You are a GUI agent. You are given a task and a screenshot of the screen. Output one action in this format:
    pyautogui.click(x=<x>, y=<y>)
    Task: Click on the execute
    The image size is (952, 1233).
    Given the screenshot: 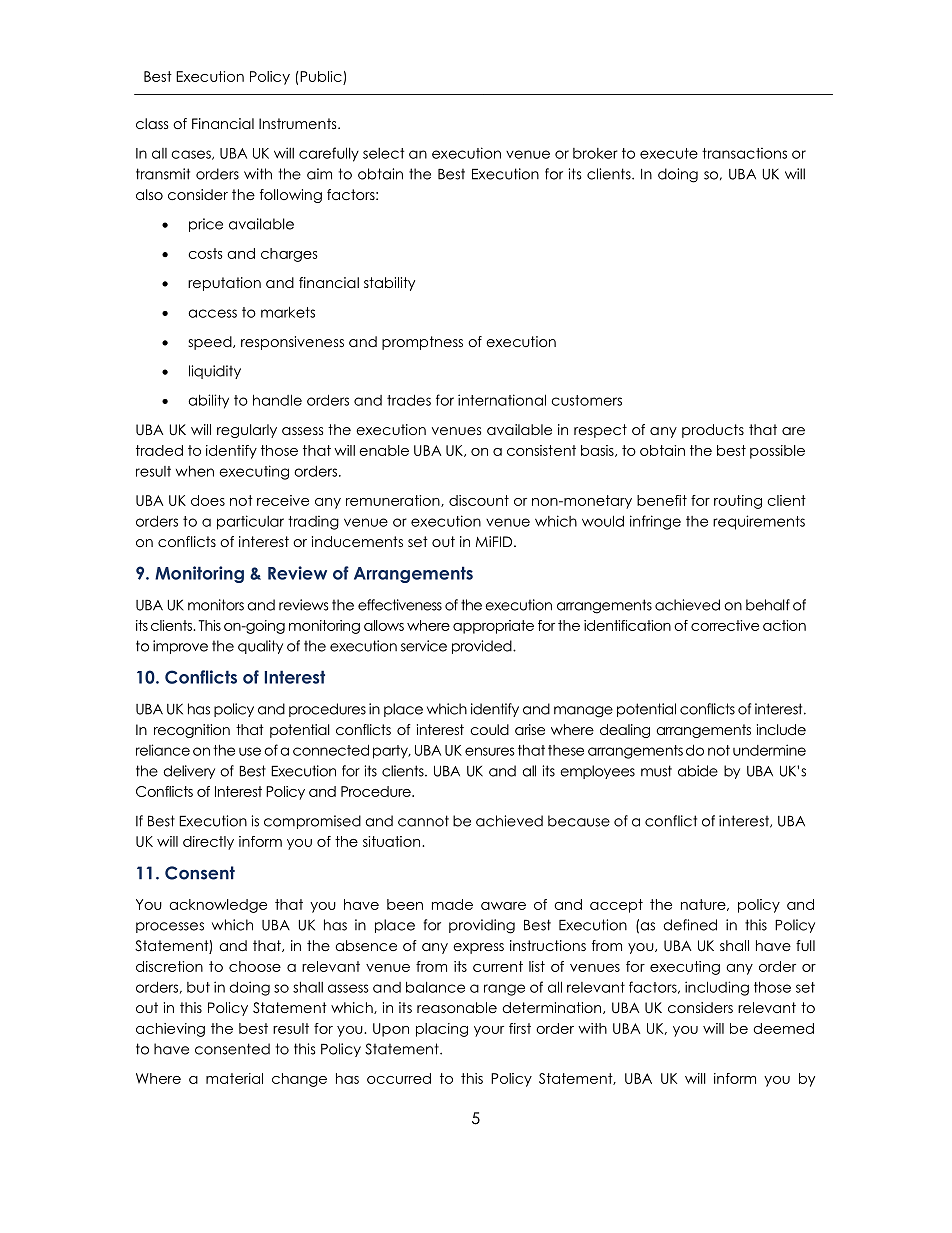 What is the action you would take?
    pyautogui.click(x=669, y=153)
